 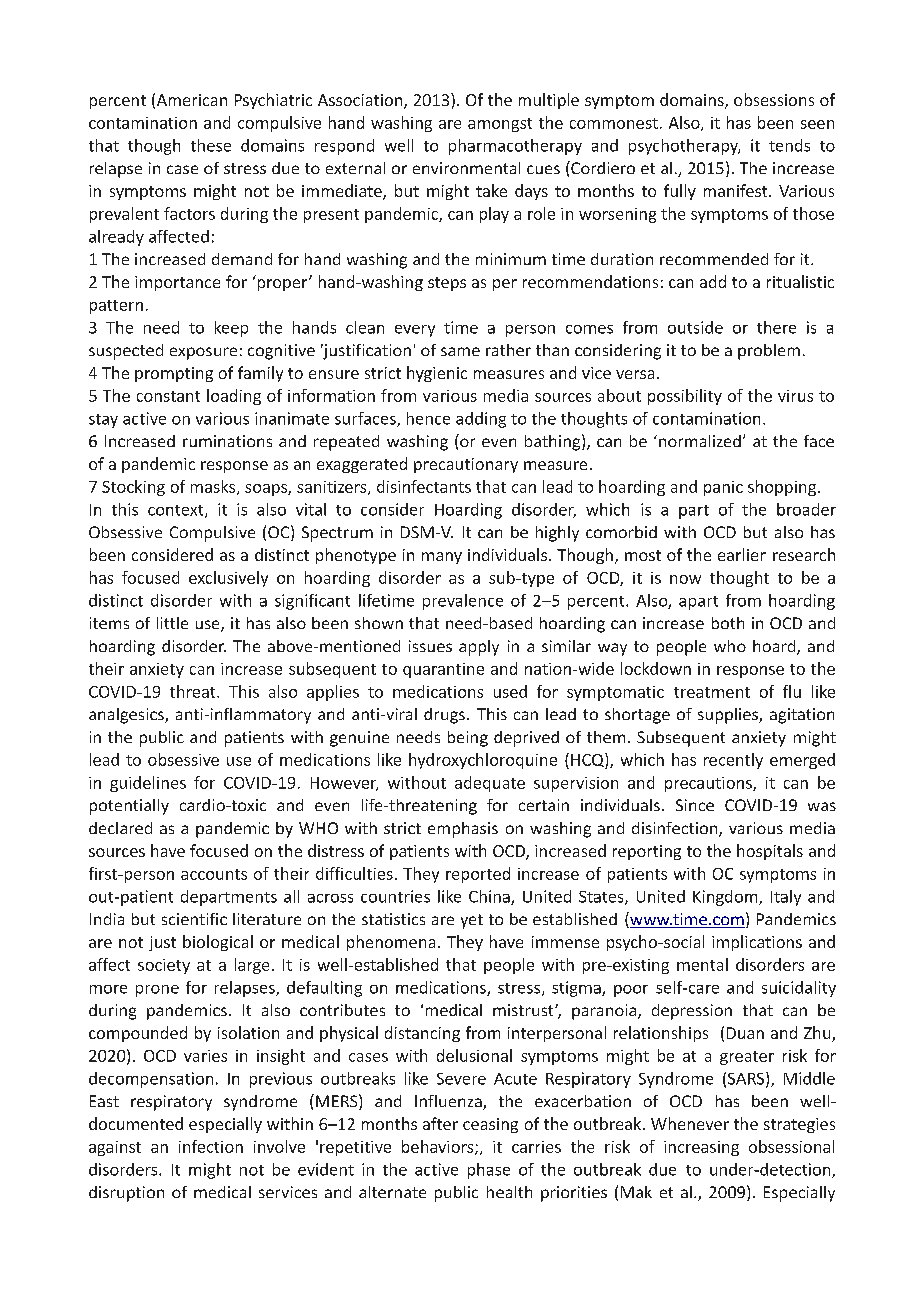 What do you see at coordinates (172, 623) in the screenshot?
I see `little` at bounding box center [172, 623].
